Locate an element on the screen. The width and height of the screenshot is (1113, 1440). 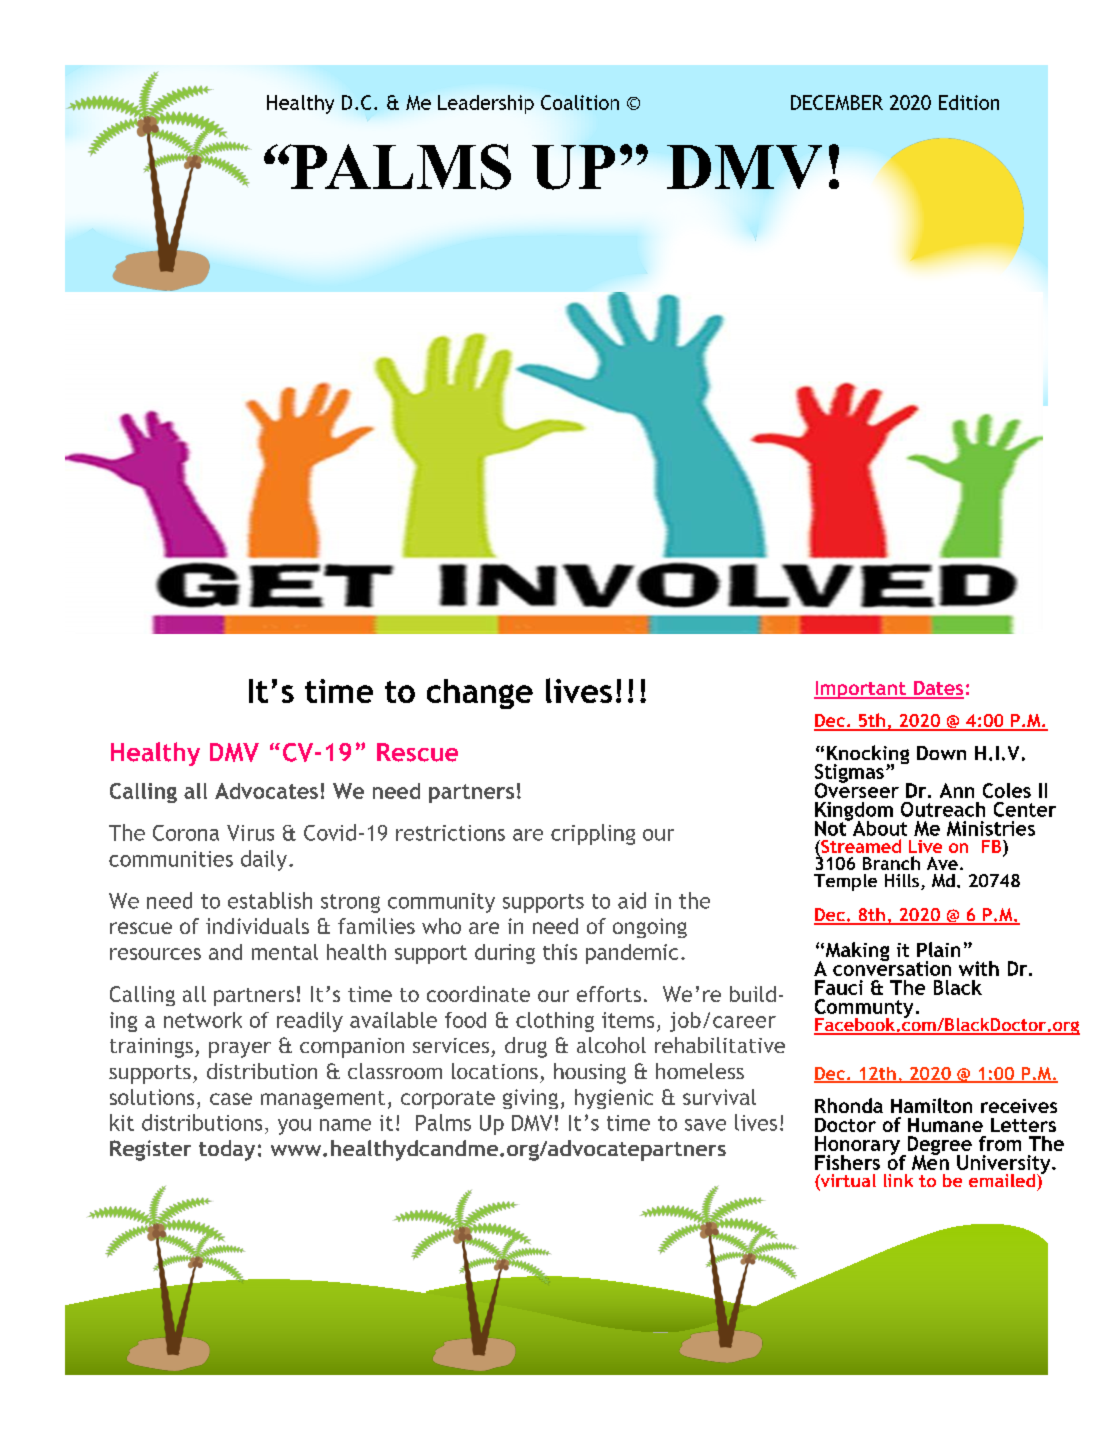
Dates is located at coordinates (937, 689).
